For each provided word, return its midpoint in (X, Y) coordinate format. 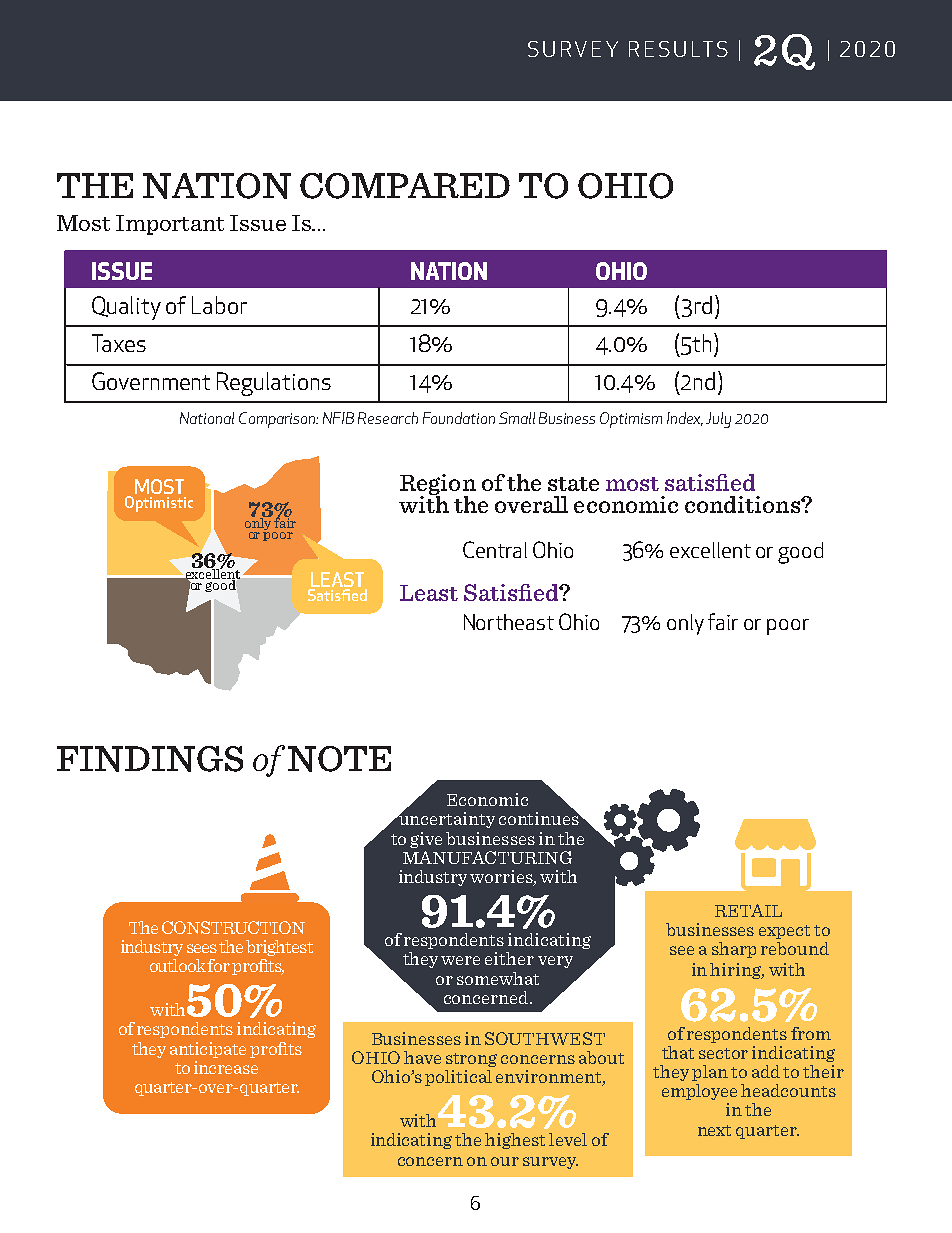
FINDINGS (150, 759)
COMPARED (405, 186)
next (714, 1130)
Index (685, 419)
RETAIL (748, 910)
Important (170, 225)
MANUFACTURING (487, 857)
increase (226, 1067)
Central (495, 549)
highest (515, 1141)
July (718, 420)
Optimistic (159, 504)
